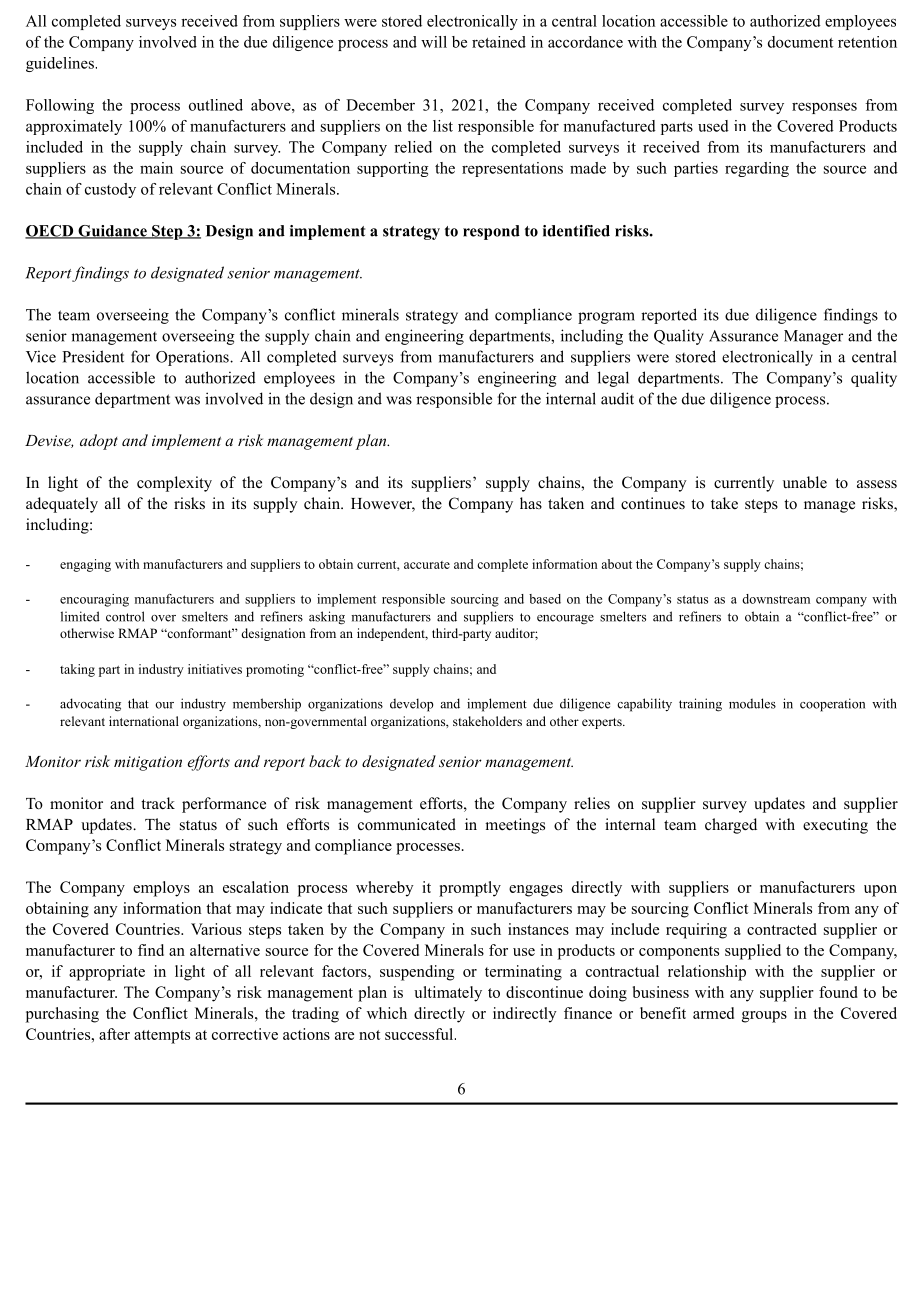  Describe the element at coordinates (613, 379) in the image. I see `legal` at that location.
